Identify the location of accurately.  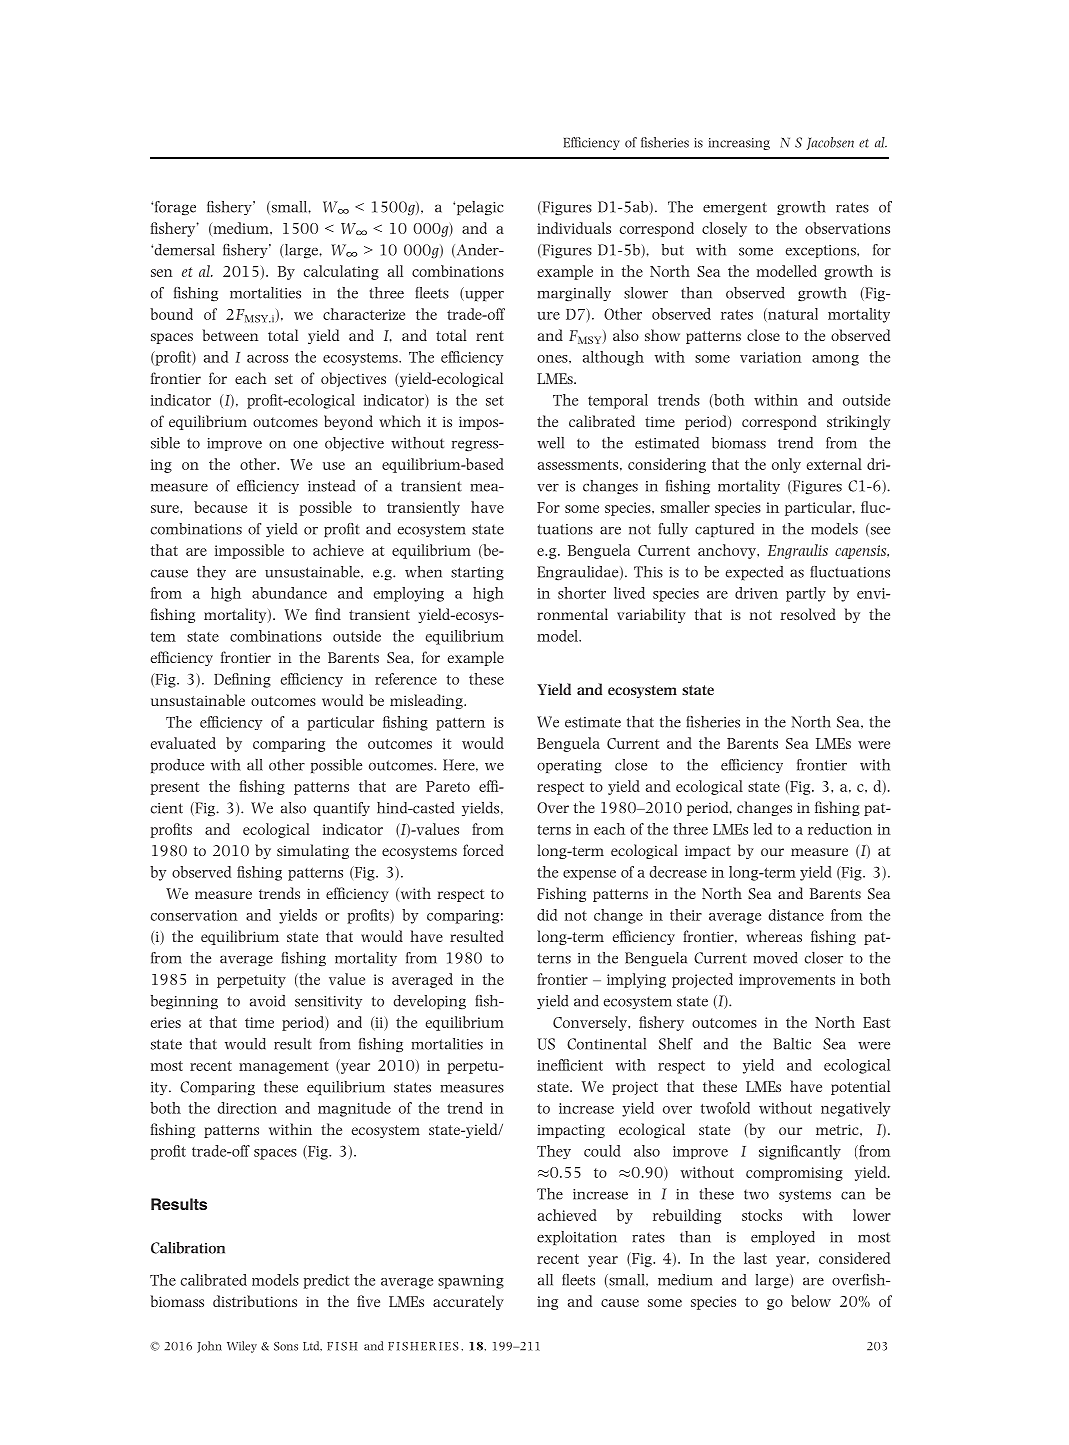
(468, 1302).
